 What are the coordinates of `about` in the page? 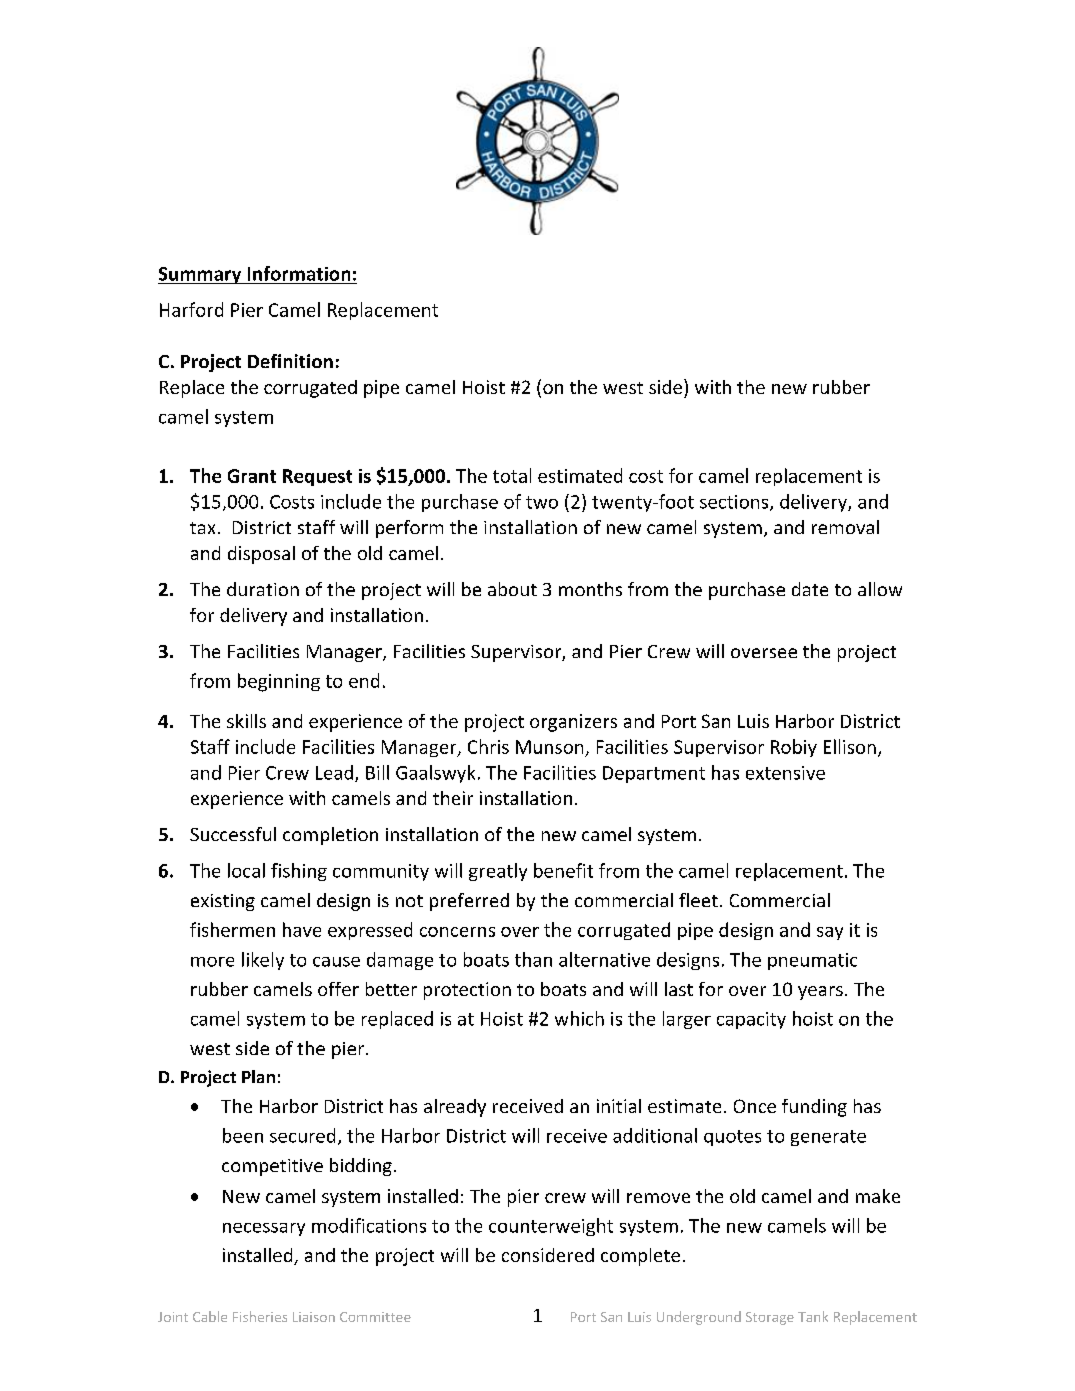 It's located at (512, 589).
